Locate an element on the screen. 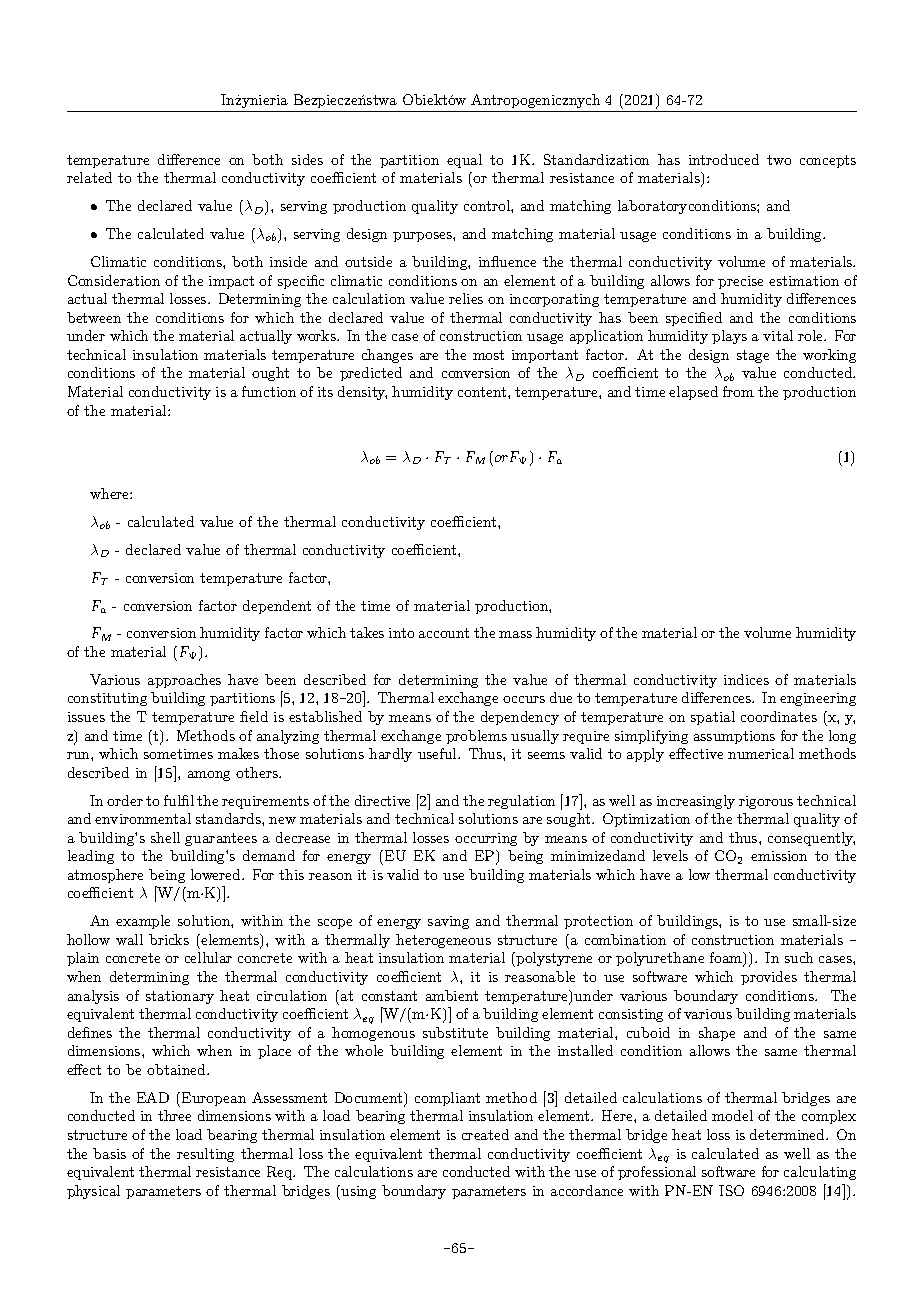  from is located at coordinates (738, 391).
